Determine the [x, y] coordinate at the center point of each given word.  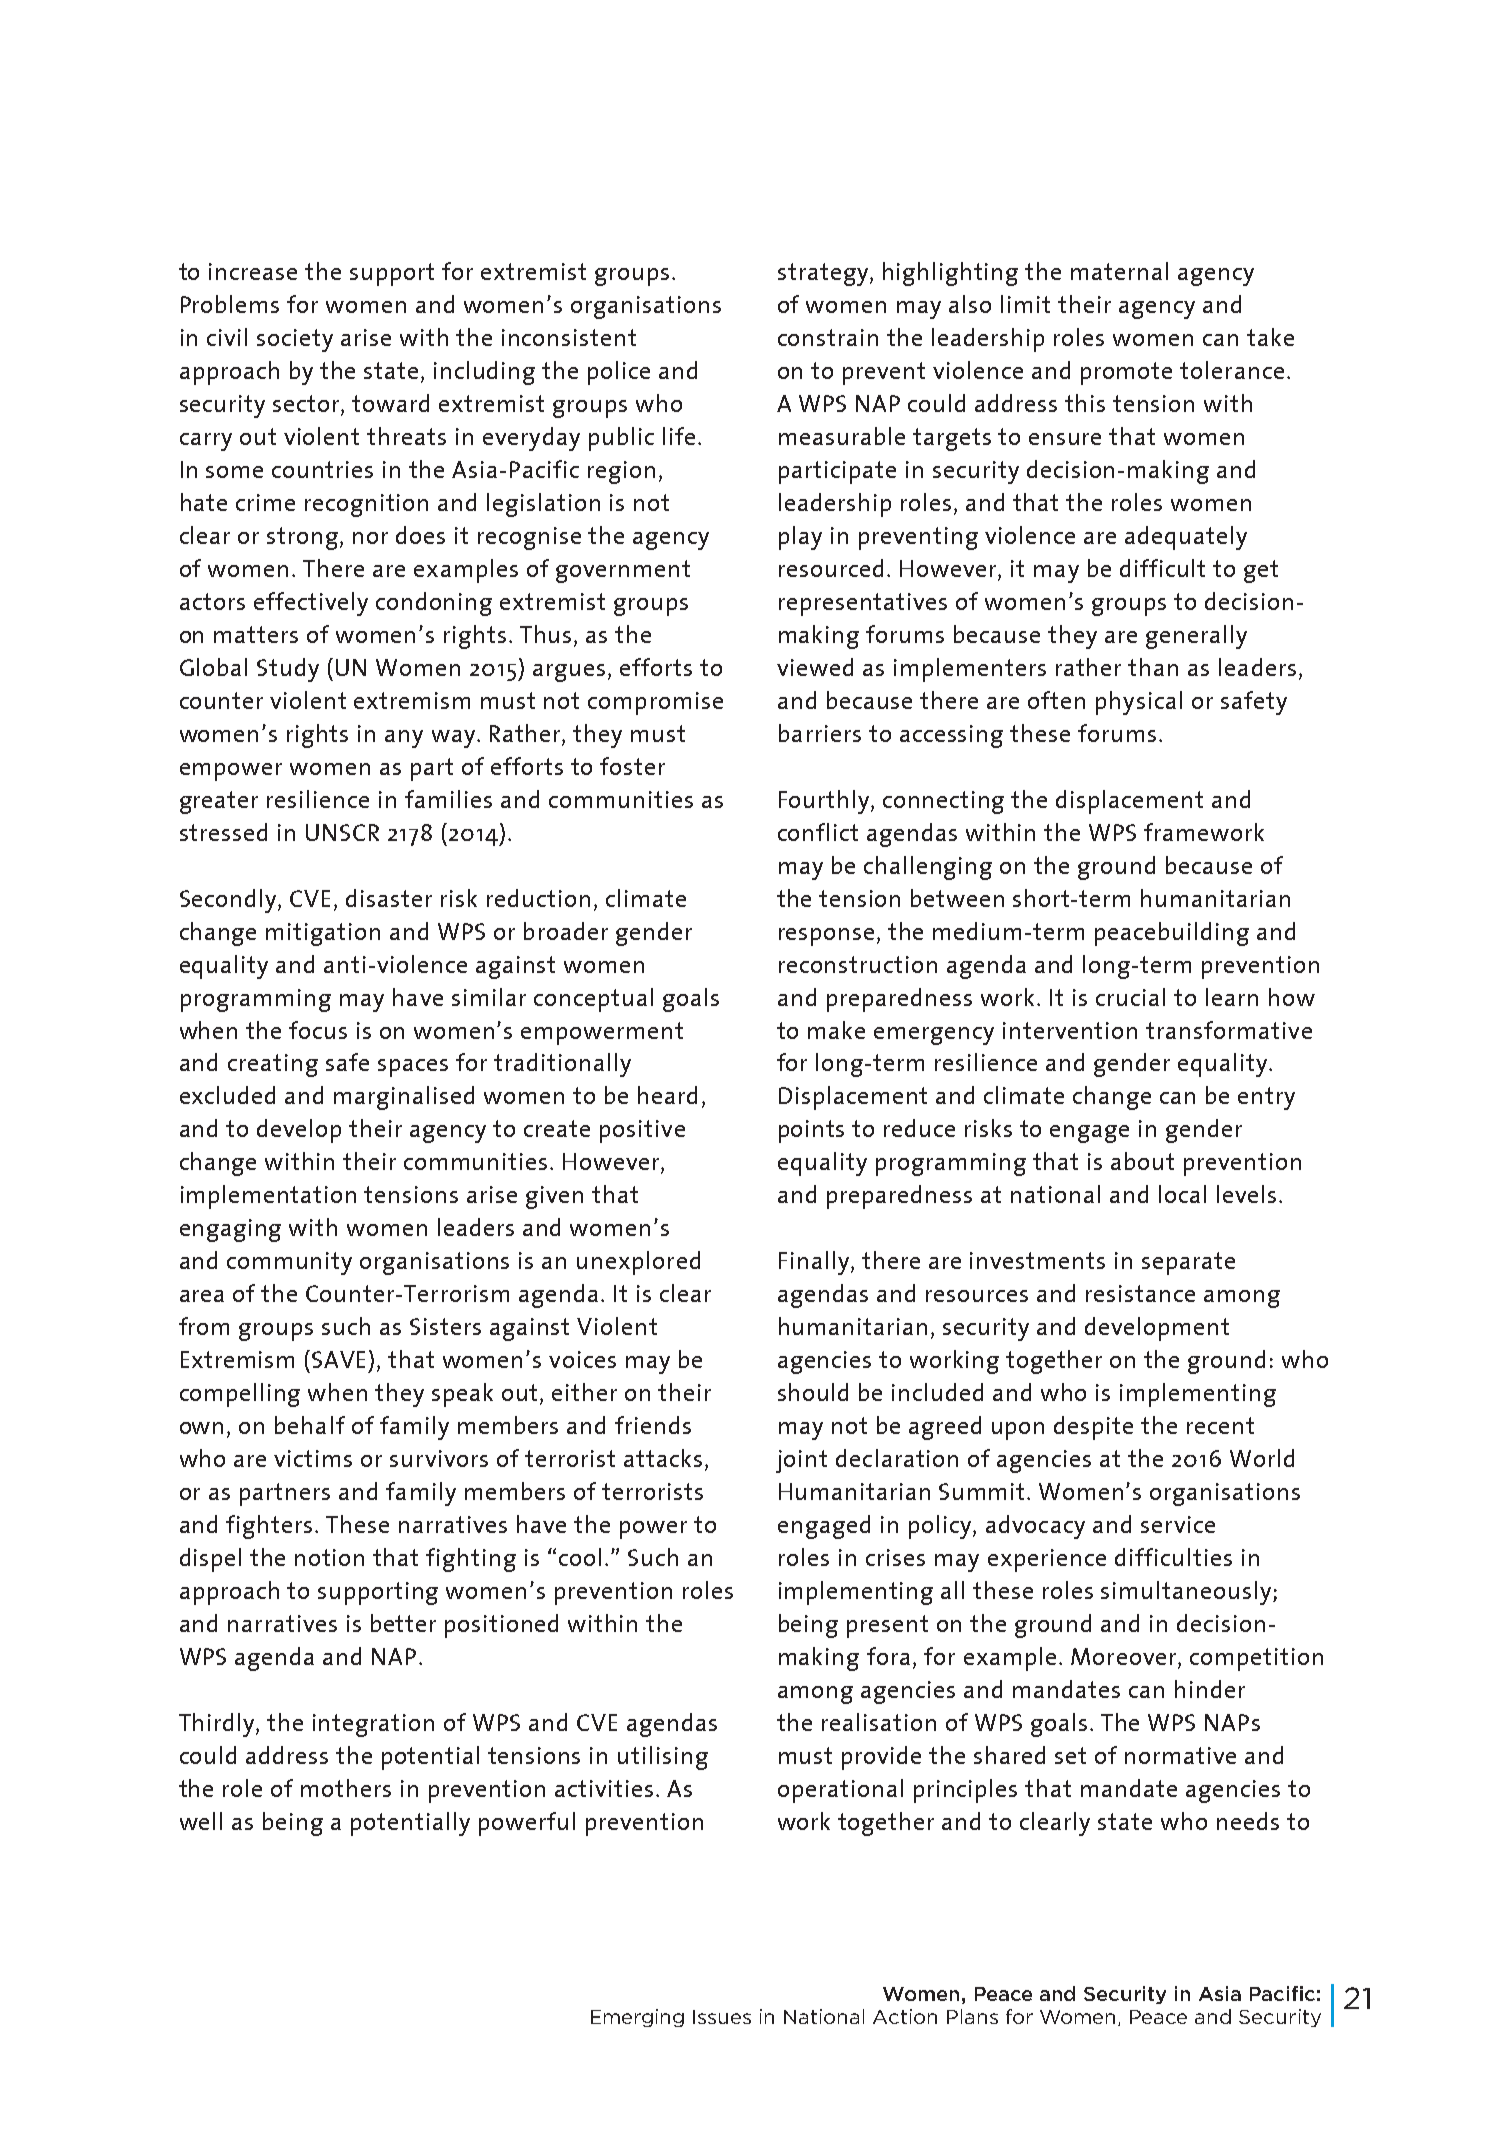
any [404, 739]
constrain [828, 337]
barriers [820, 733]
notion [329, 1557]
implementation [268, 1197]
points [811, 1131]
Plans [972, 2016]
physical [1139, 703]
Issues [722, 2017]
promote [1126, 373]
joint [801, 1461]
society [295, 340]
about [1142, 1161]
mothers [346, 1788]
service [1178, 1524]
